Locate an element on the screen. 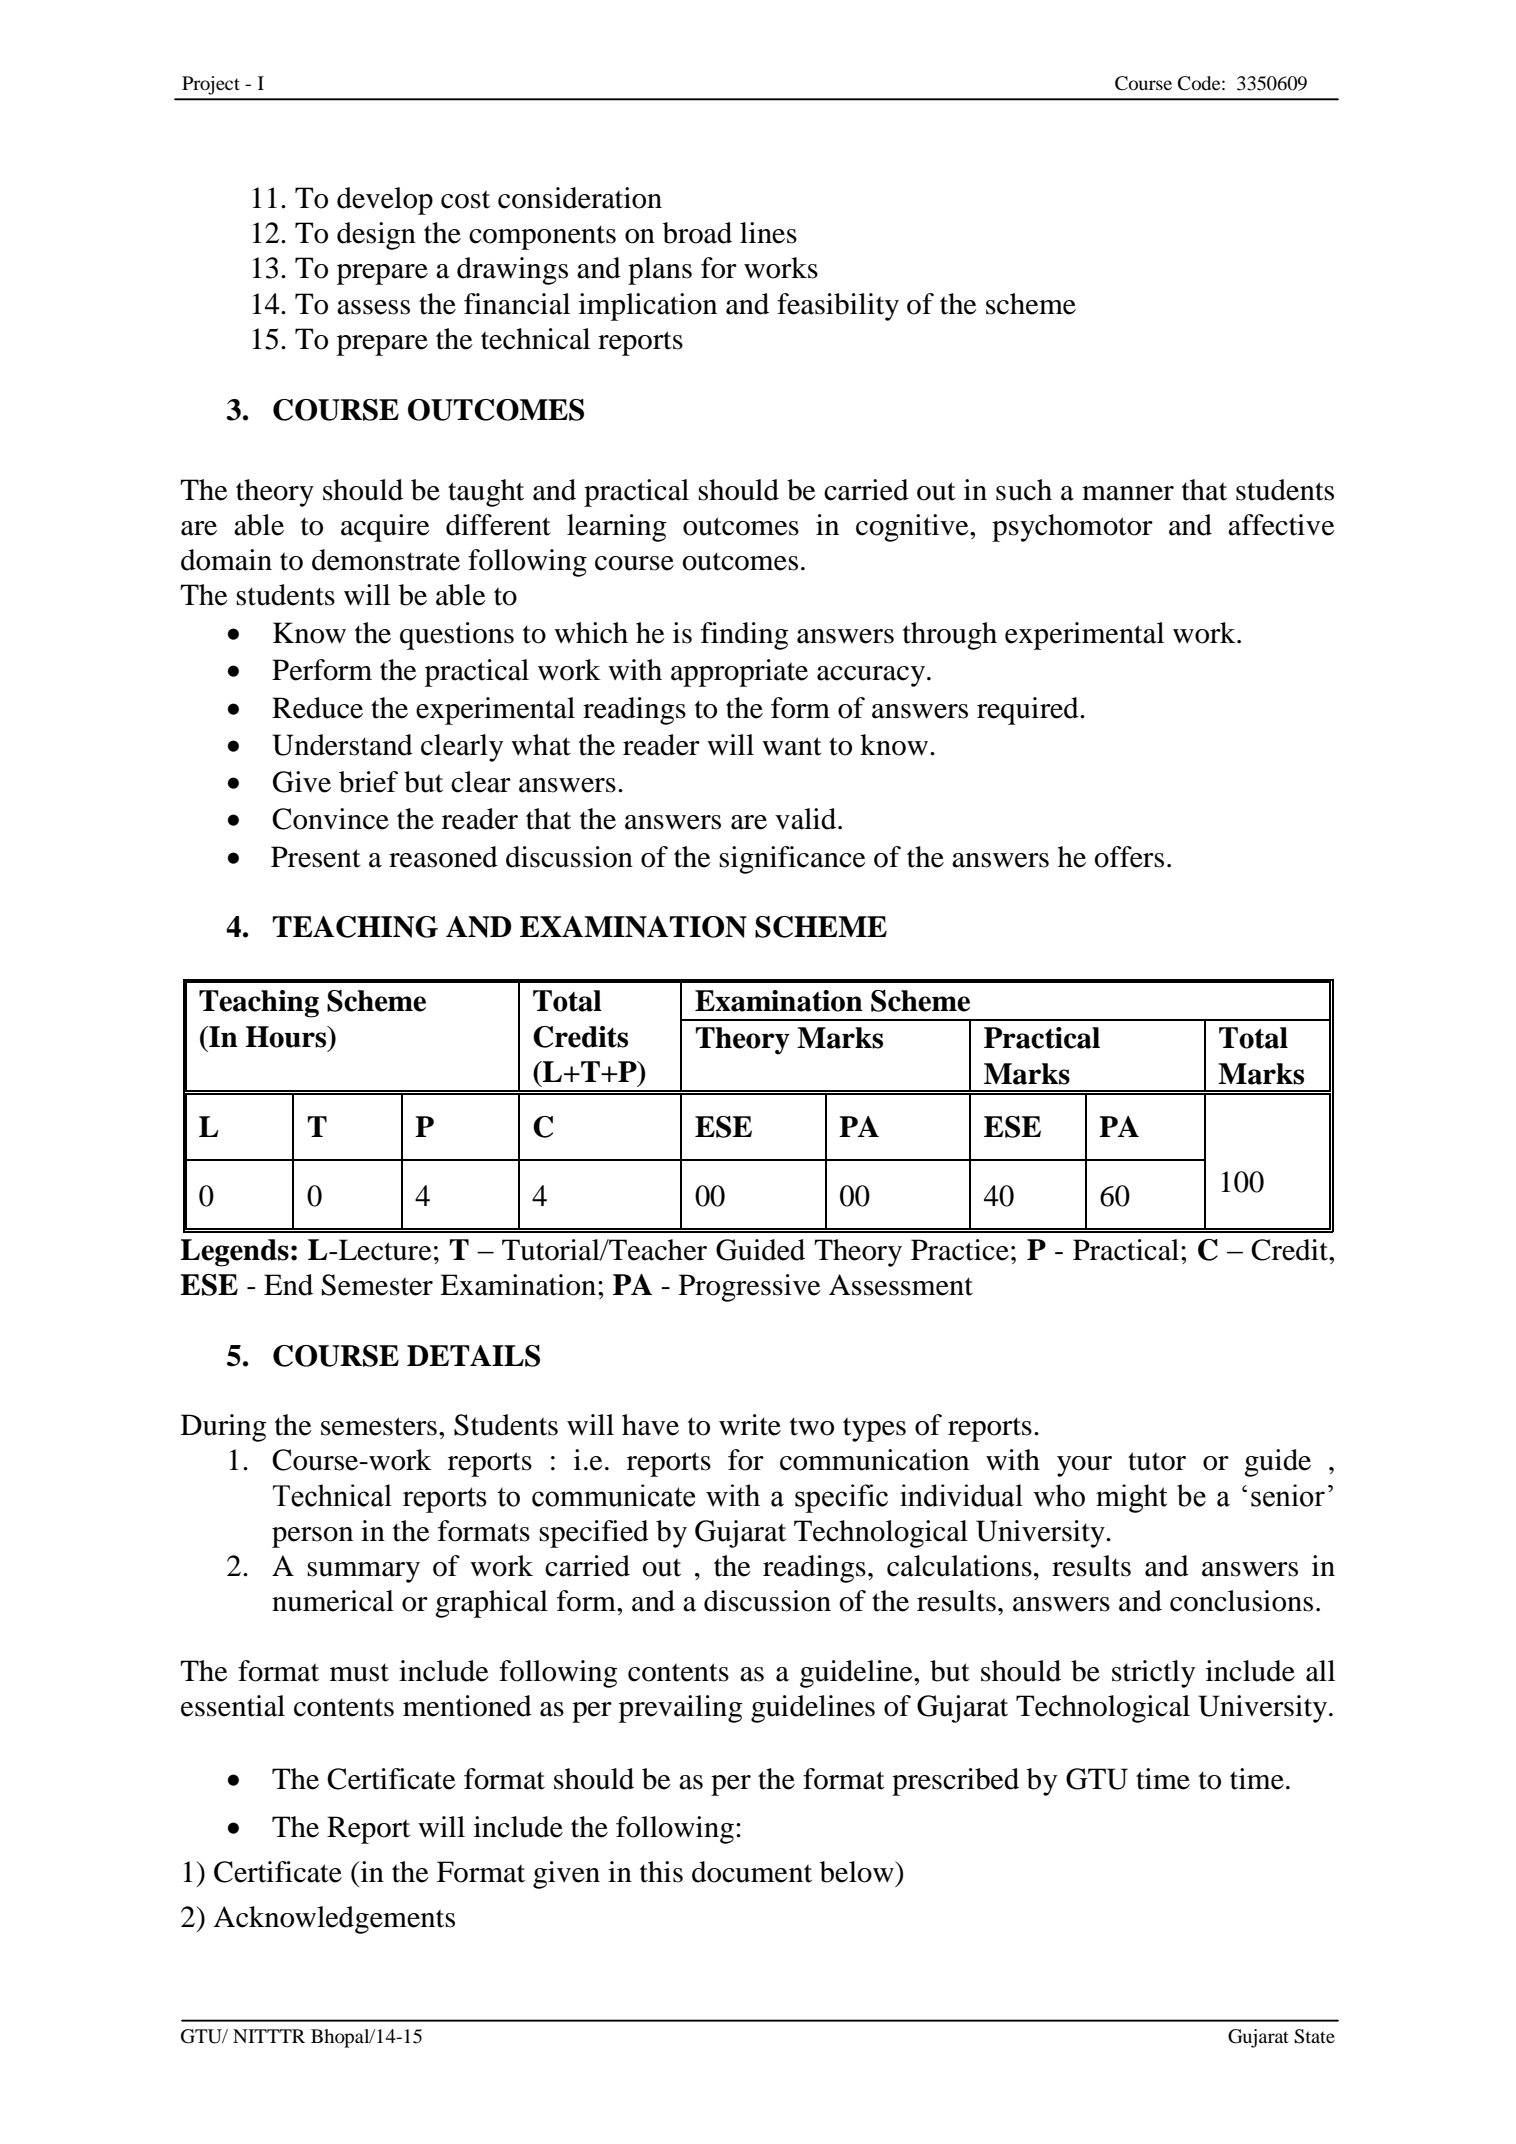 Image resolution: width=1516 pixels, height=2144 pixels. document is located at coordinates (752, 1872).
